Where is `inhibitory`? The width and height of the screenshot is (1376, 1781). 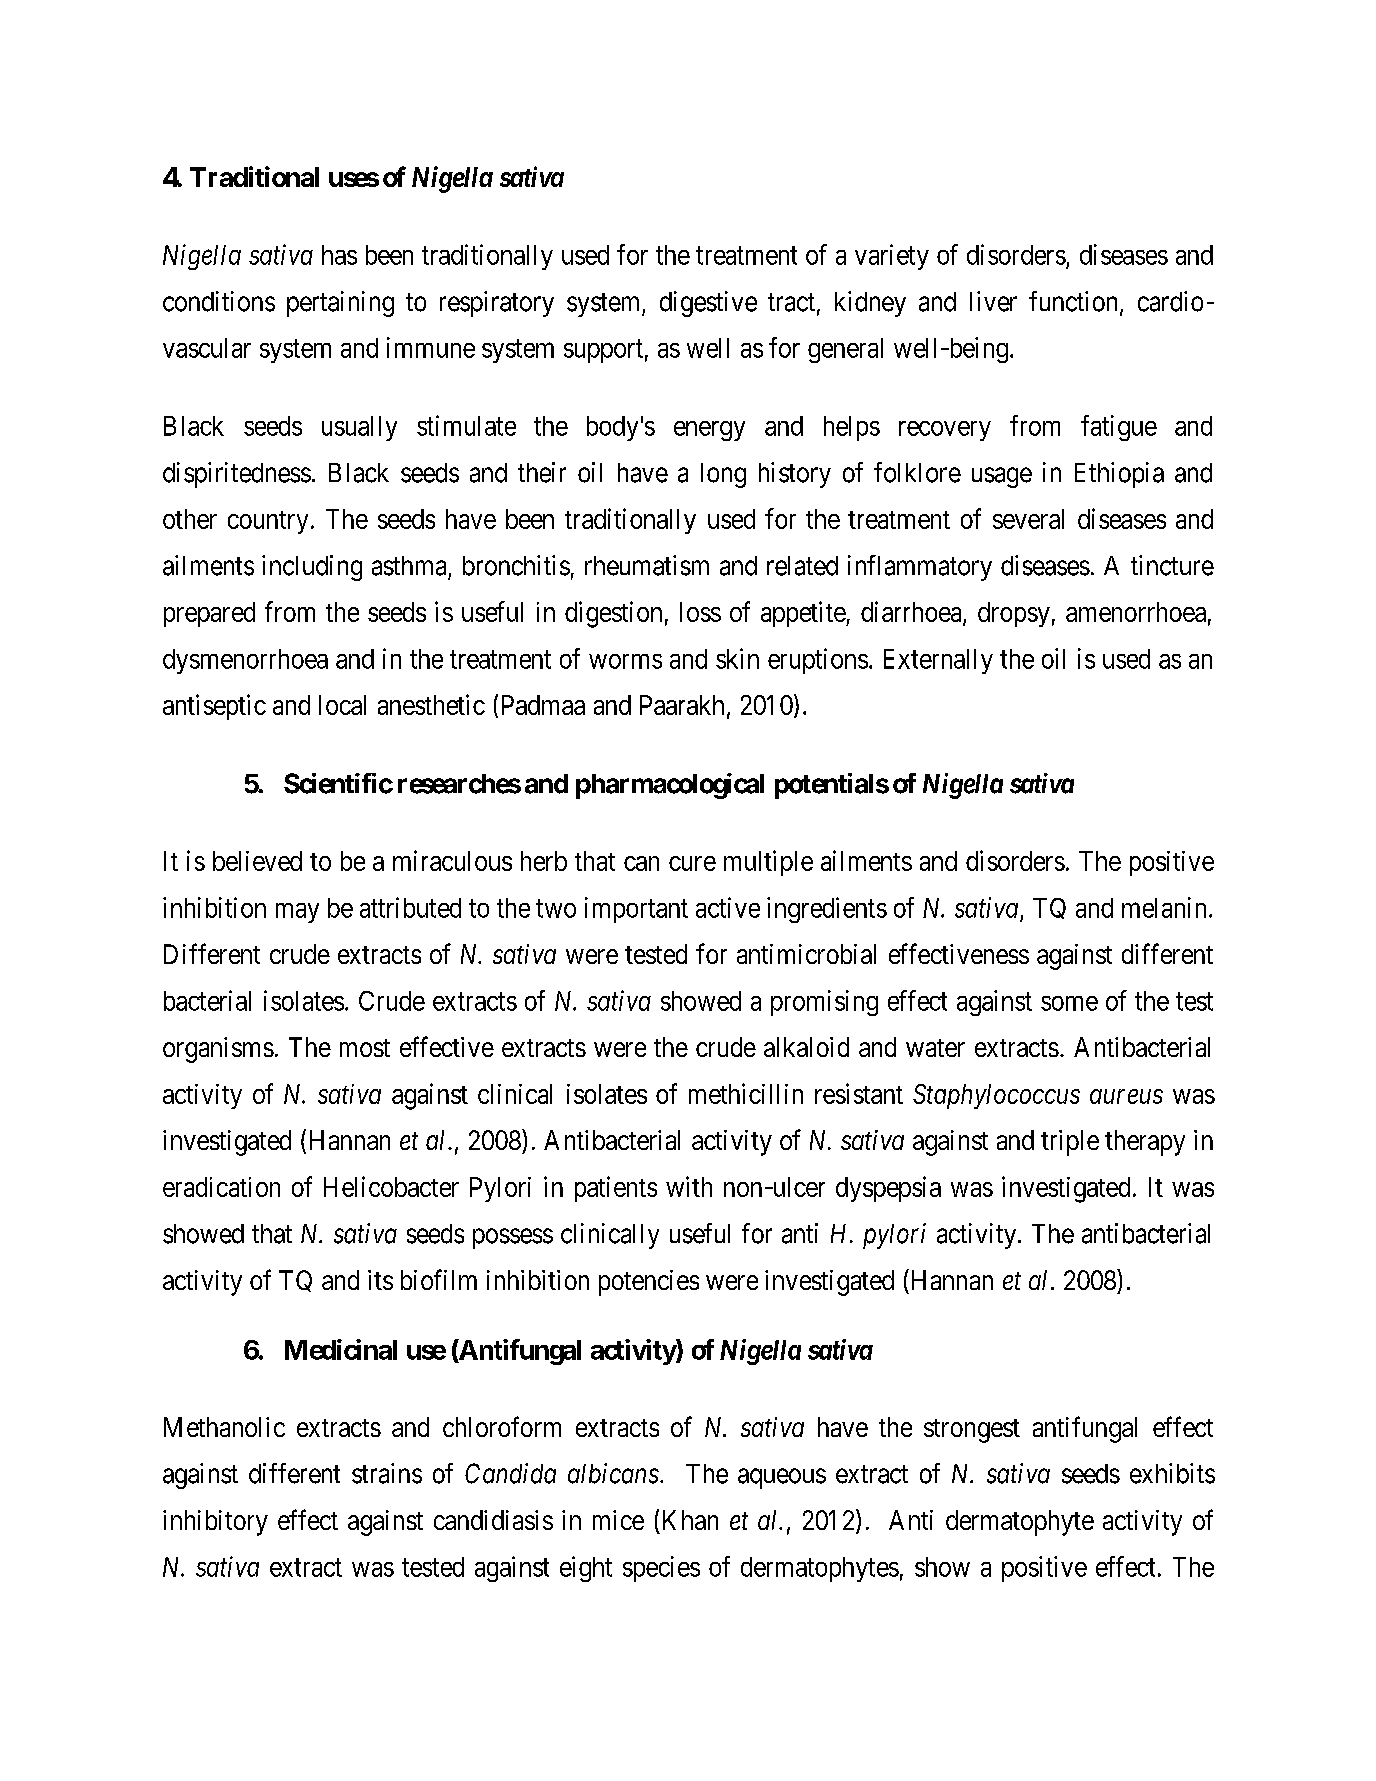 inhibitory is located at coordinates (215, 1523).
